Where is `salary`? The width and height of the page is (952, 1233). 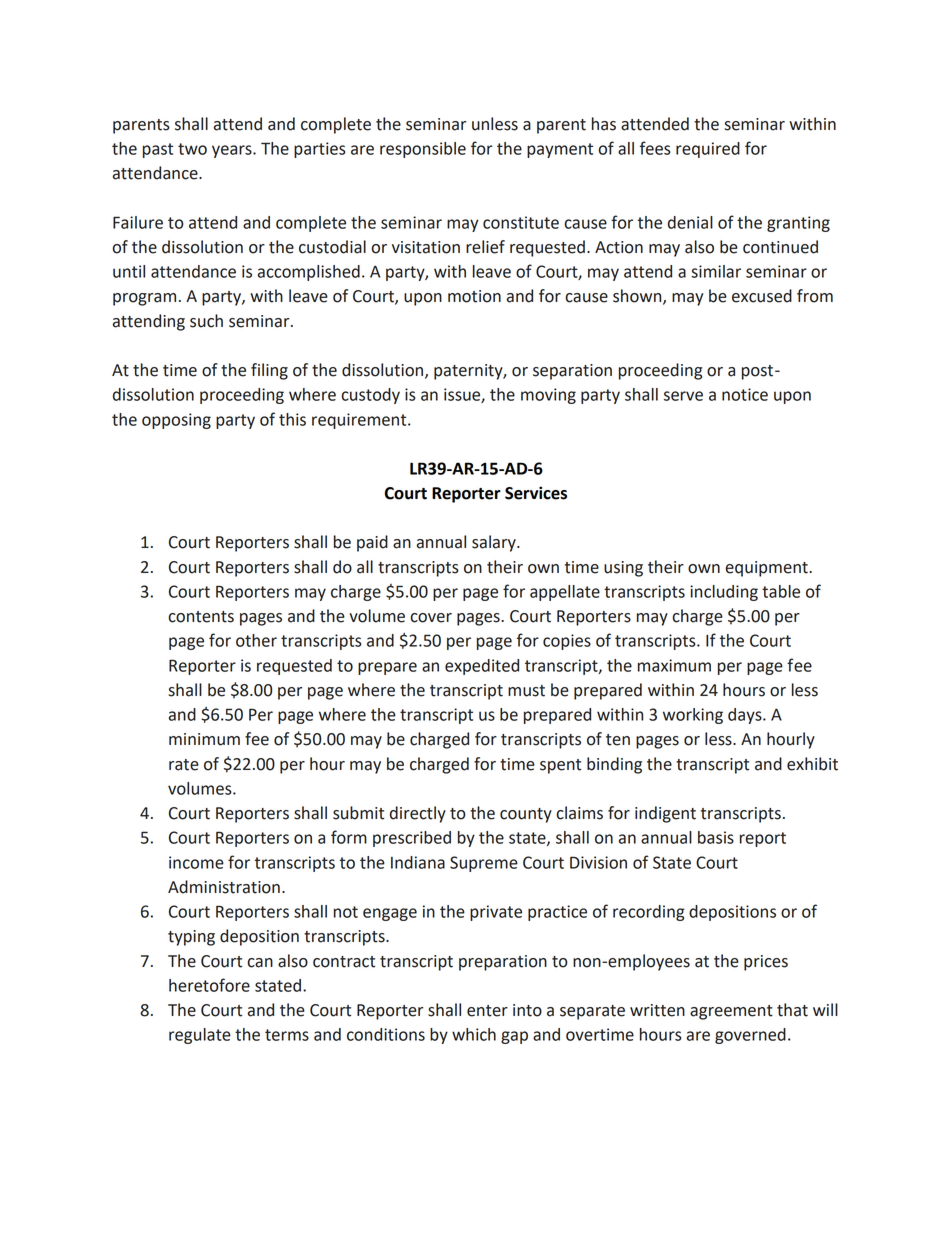
salary is located at coordinates (495, 543).
